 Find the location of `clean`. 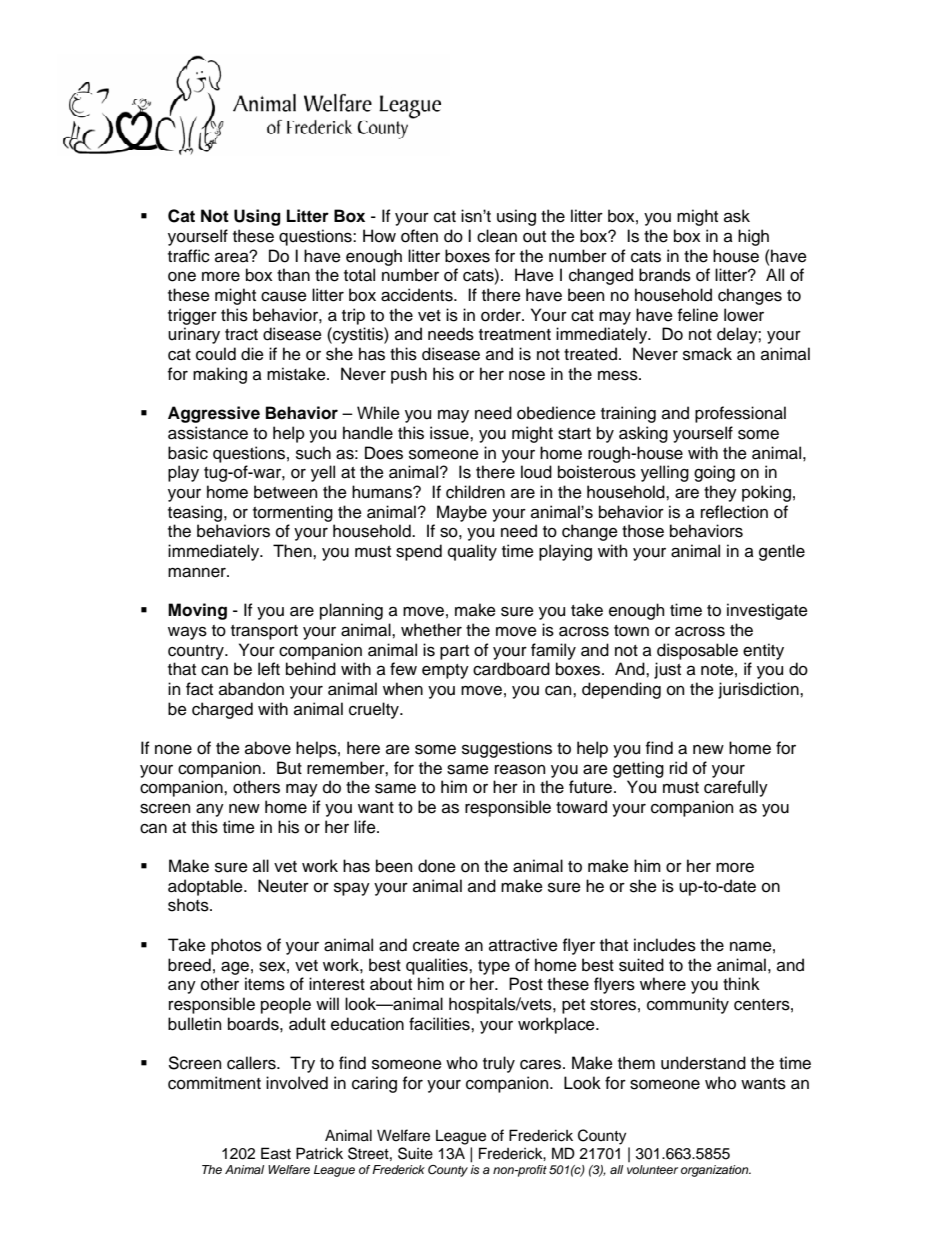

clean is located at coordinates (497, 236).
